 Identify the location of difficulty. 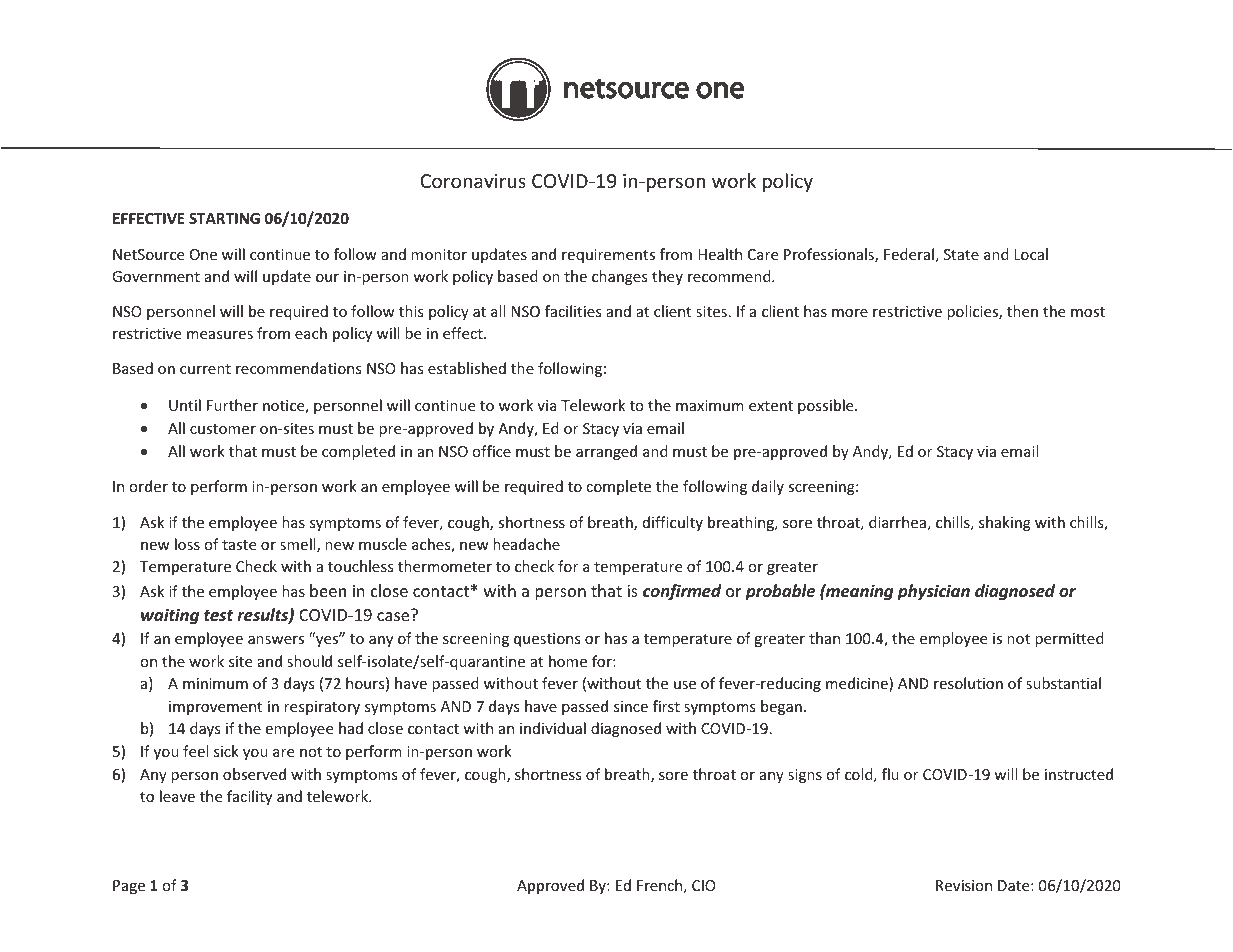
(673, 523).
